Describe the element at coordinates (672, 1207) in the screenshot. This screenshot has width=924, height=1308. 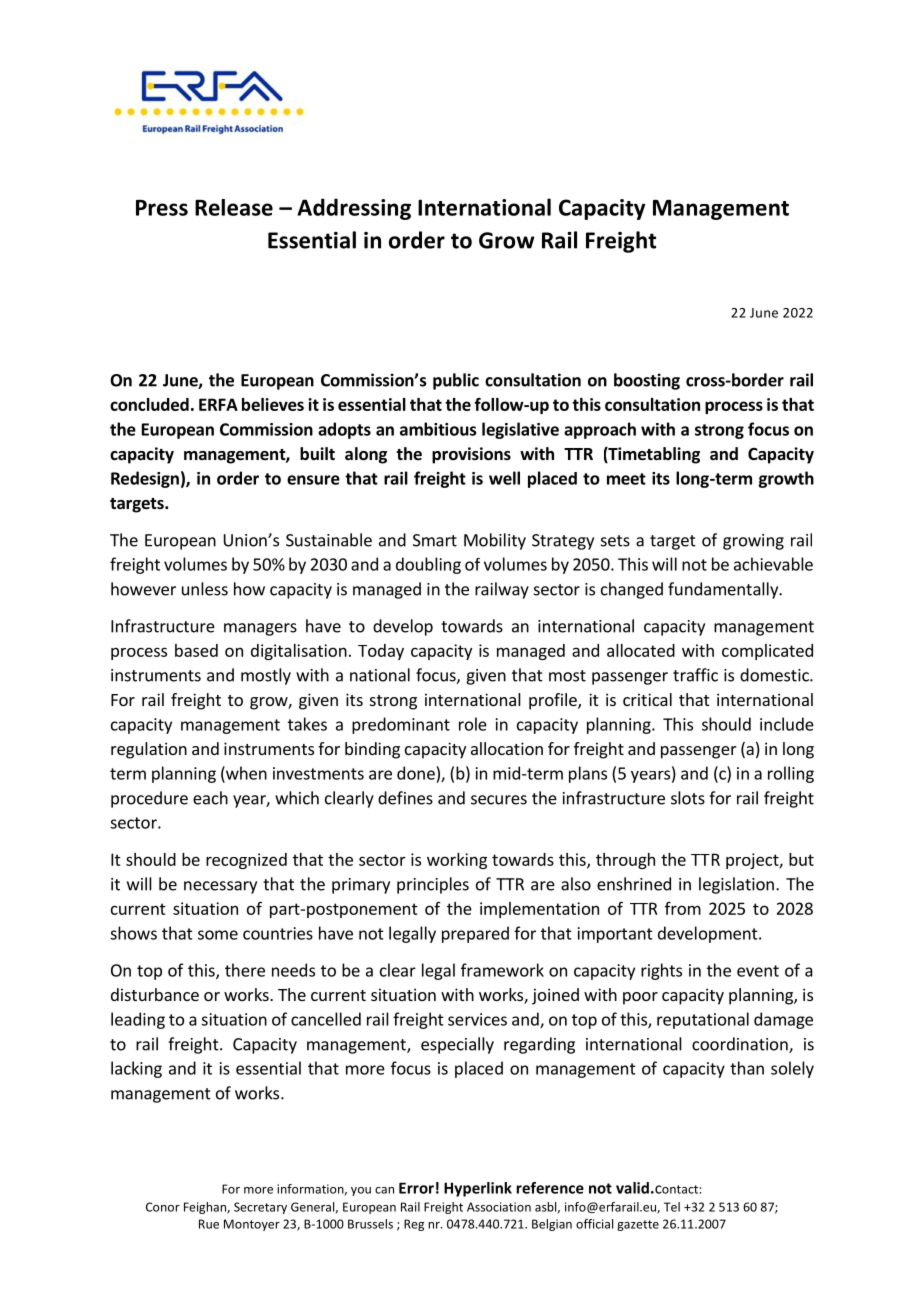
I see `Tel` at that location.
